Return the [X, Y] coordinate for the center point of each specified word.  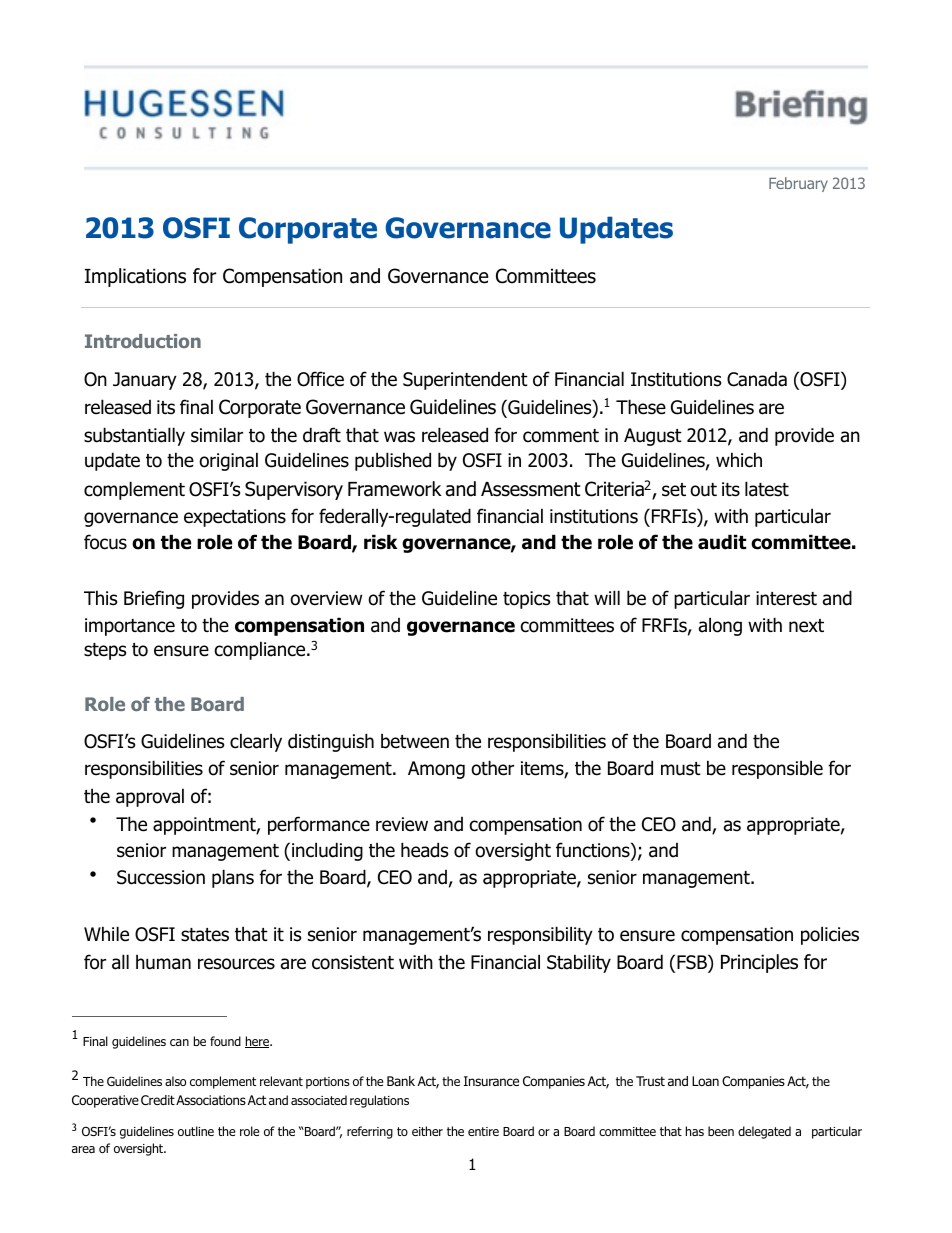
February [798, 184]
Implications [135, 277]
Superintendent [465, 381]
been [721, 1131]
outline [196, 1131]
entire [483, 1131]
